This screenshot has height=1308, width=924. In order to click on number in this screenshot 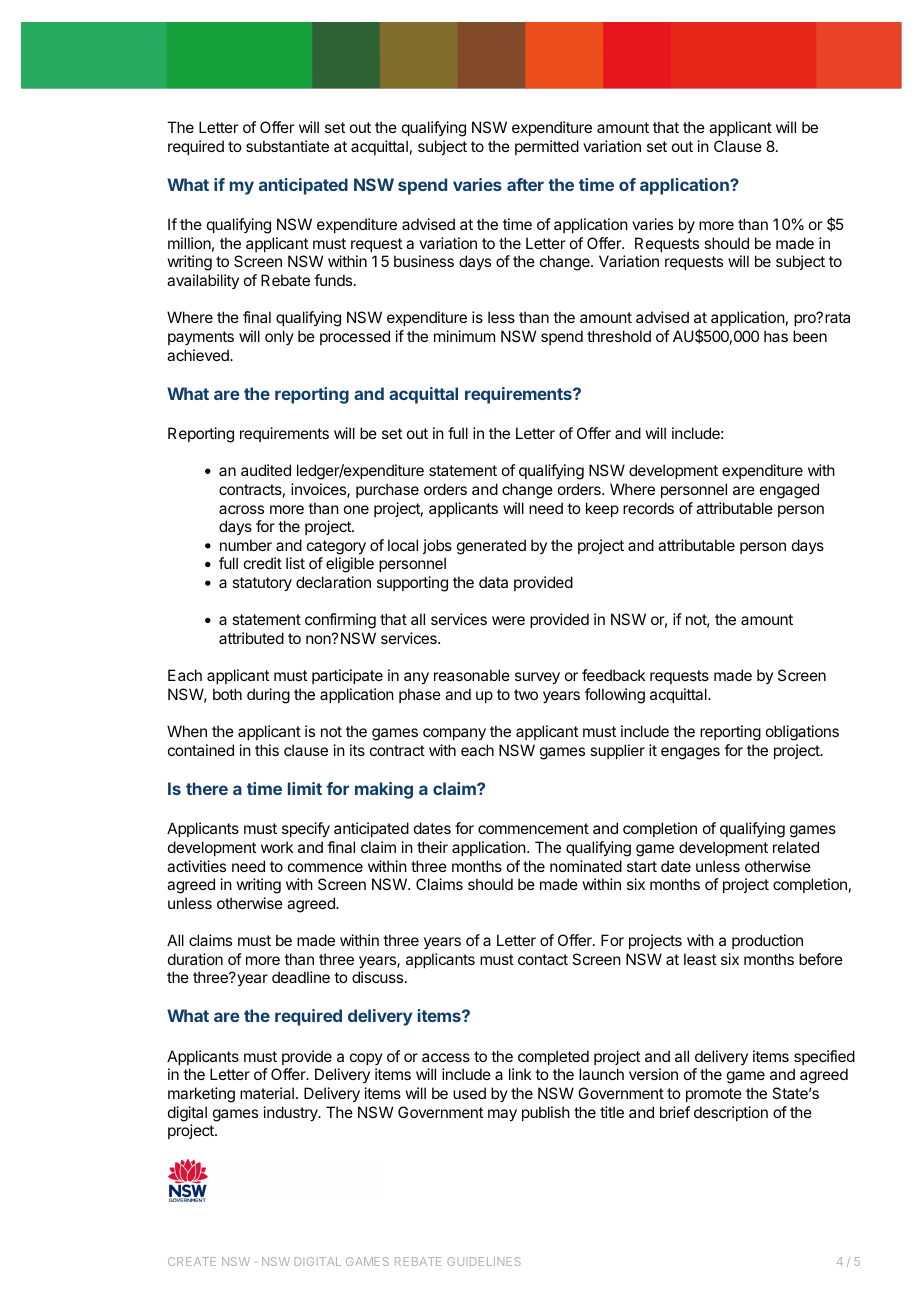, I will do `click(246, 545)`.
